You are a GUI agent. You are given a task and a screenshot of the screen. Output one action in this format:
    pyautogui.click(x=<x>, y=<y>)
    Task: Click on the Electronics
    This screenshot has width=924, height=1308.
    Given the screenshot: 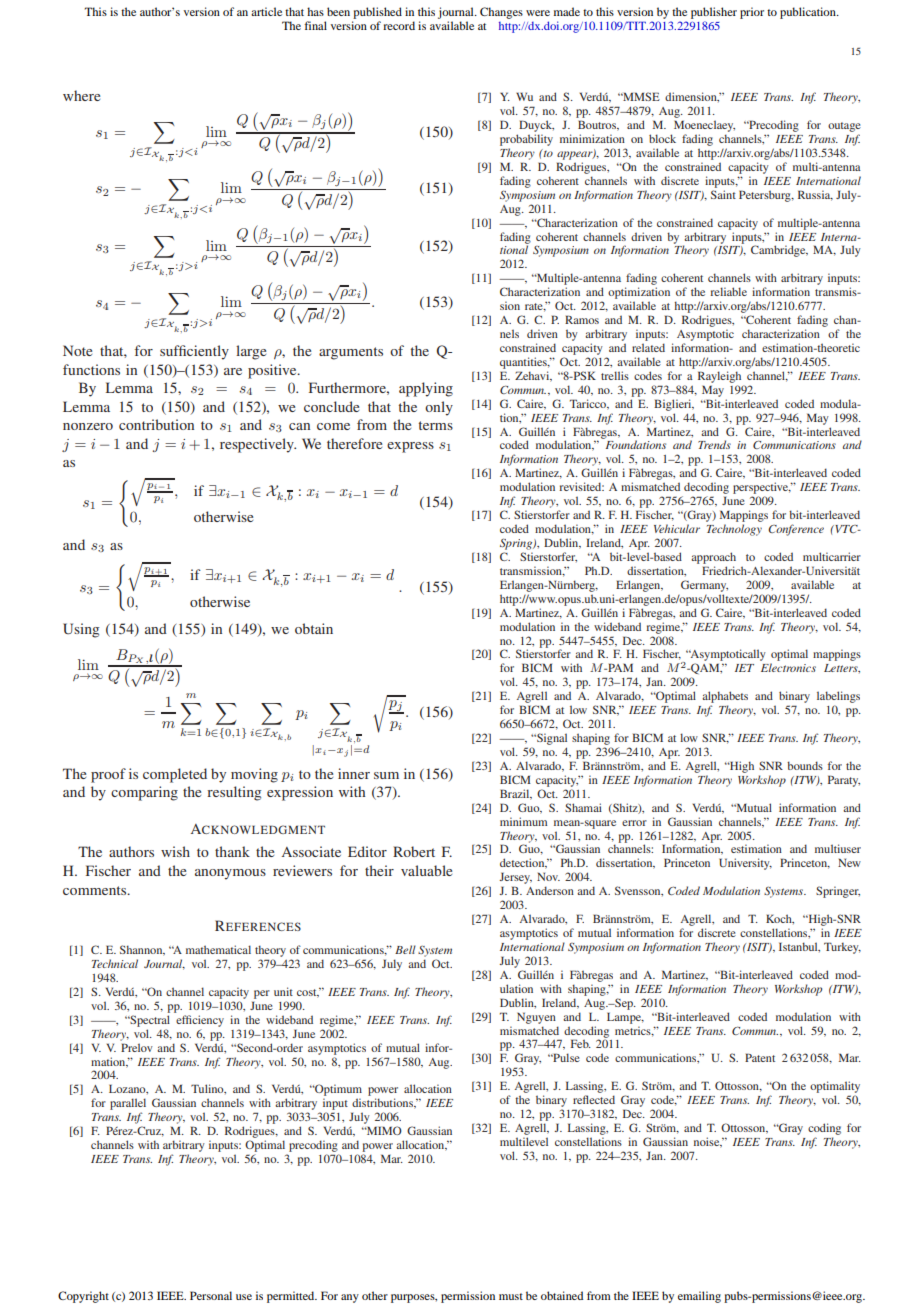 What is the action you would take?
    pyautogui.click(x=788, y=667)
